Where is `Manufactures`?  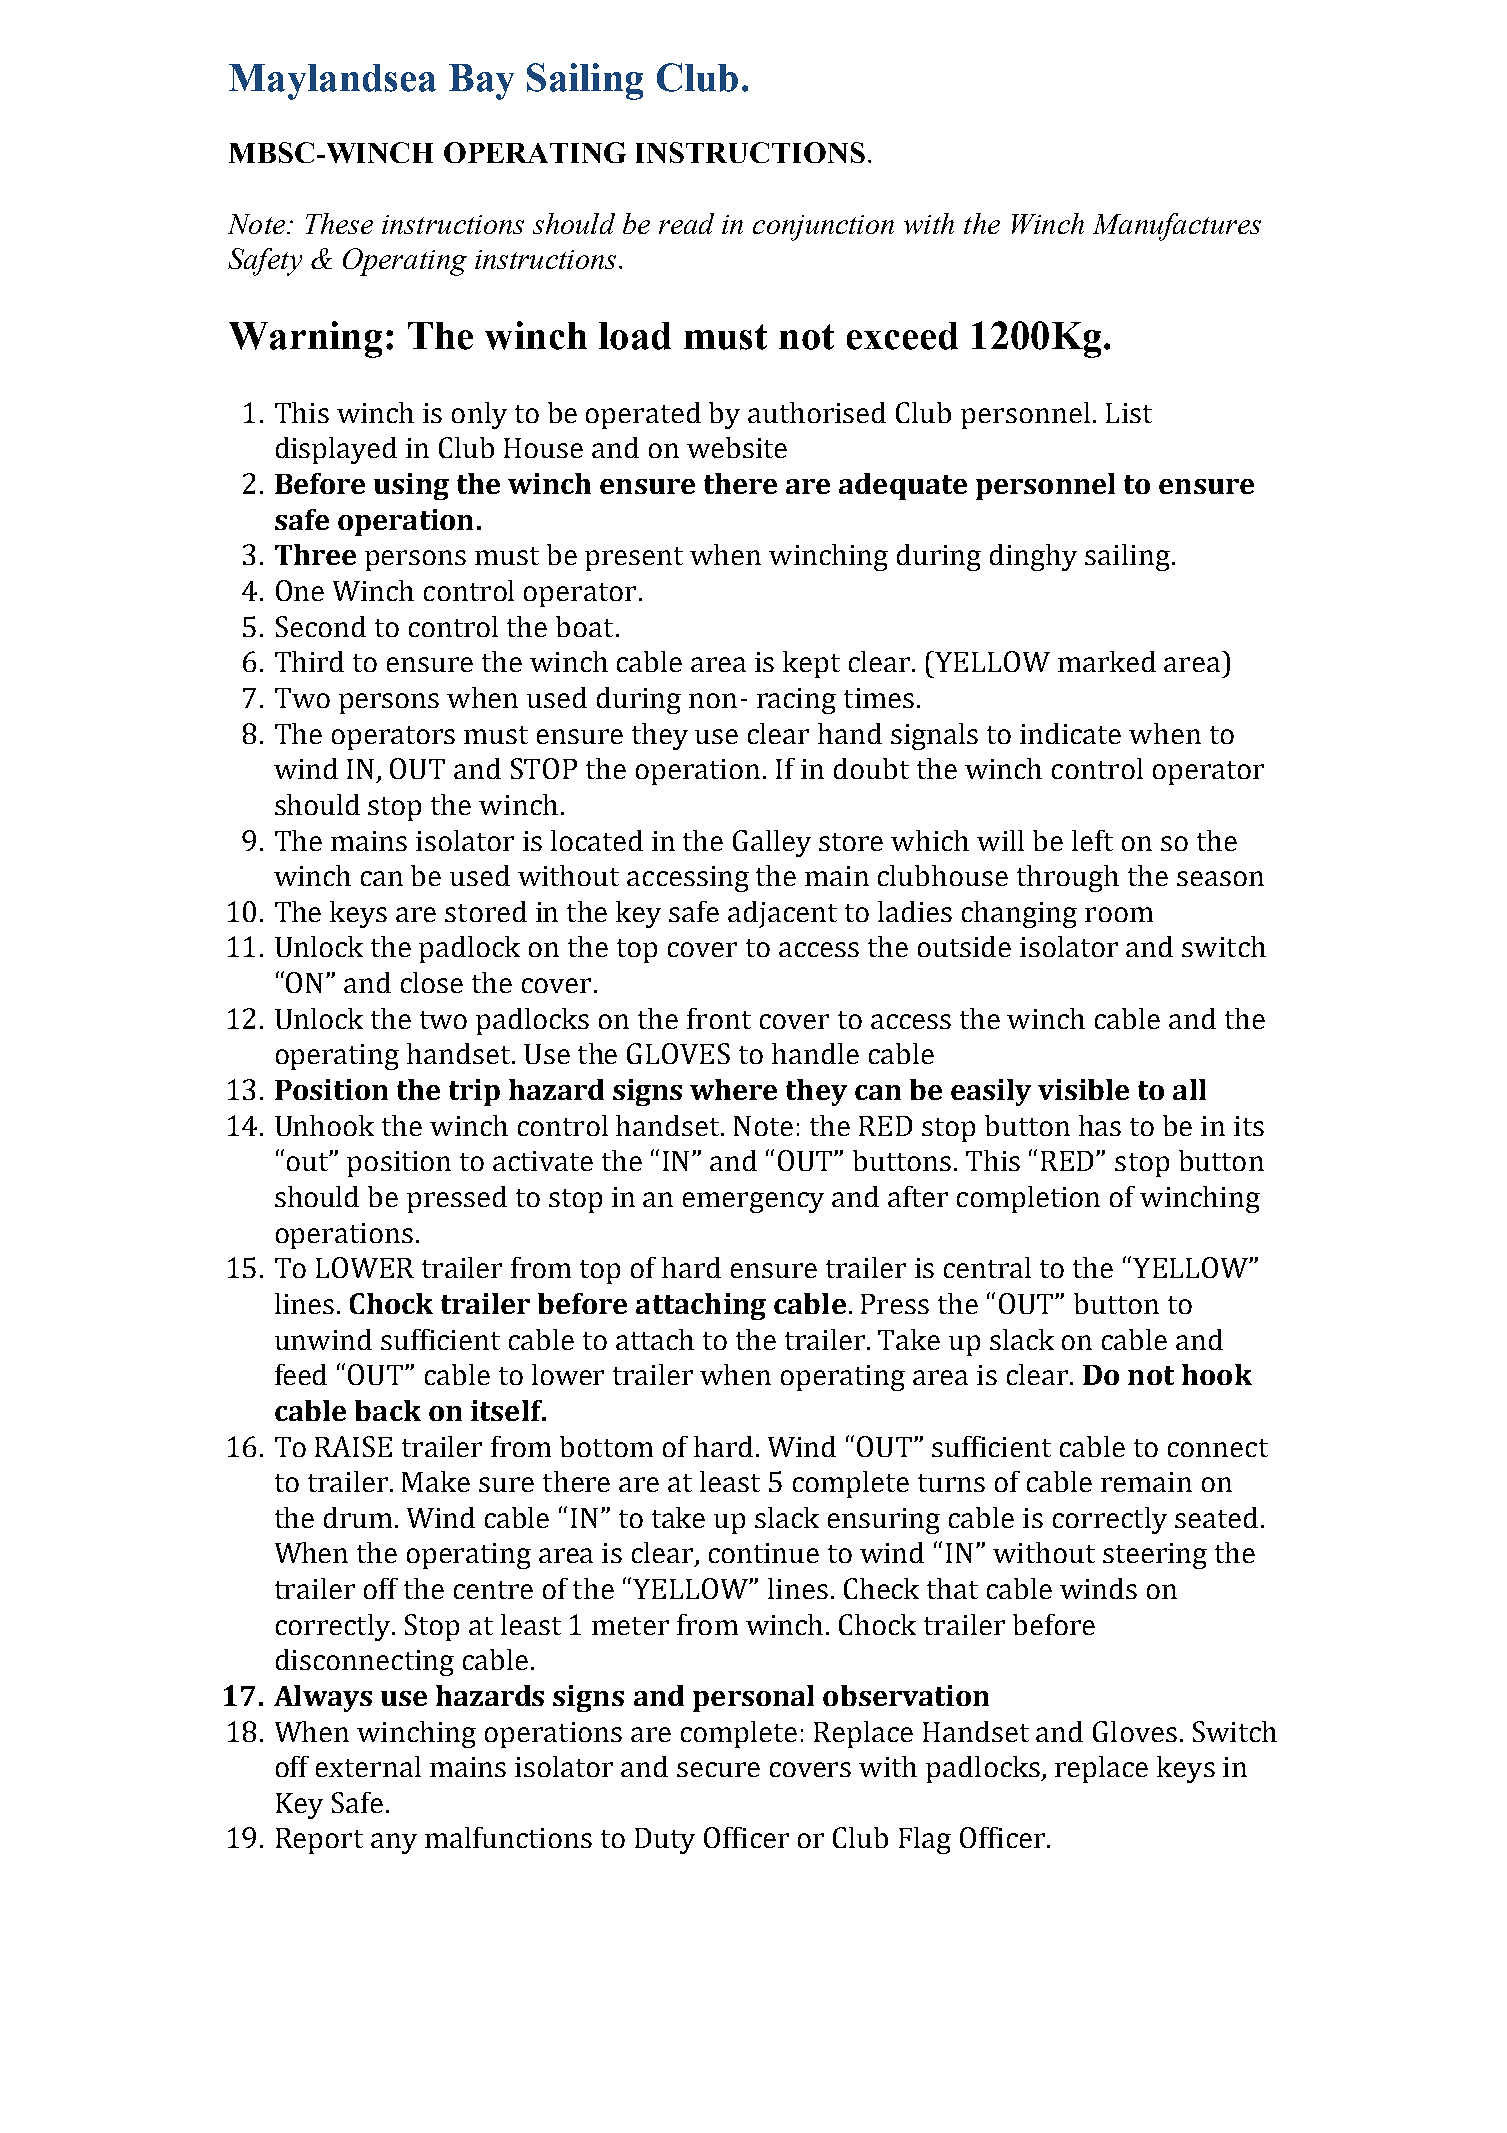
Manufactures is located at coordinates (1177, 227).
